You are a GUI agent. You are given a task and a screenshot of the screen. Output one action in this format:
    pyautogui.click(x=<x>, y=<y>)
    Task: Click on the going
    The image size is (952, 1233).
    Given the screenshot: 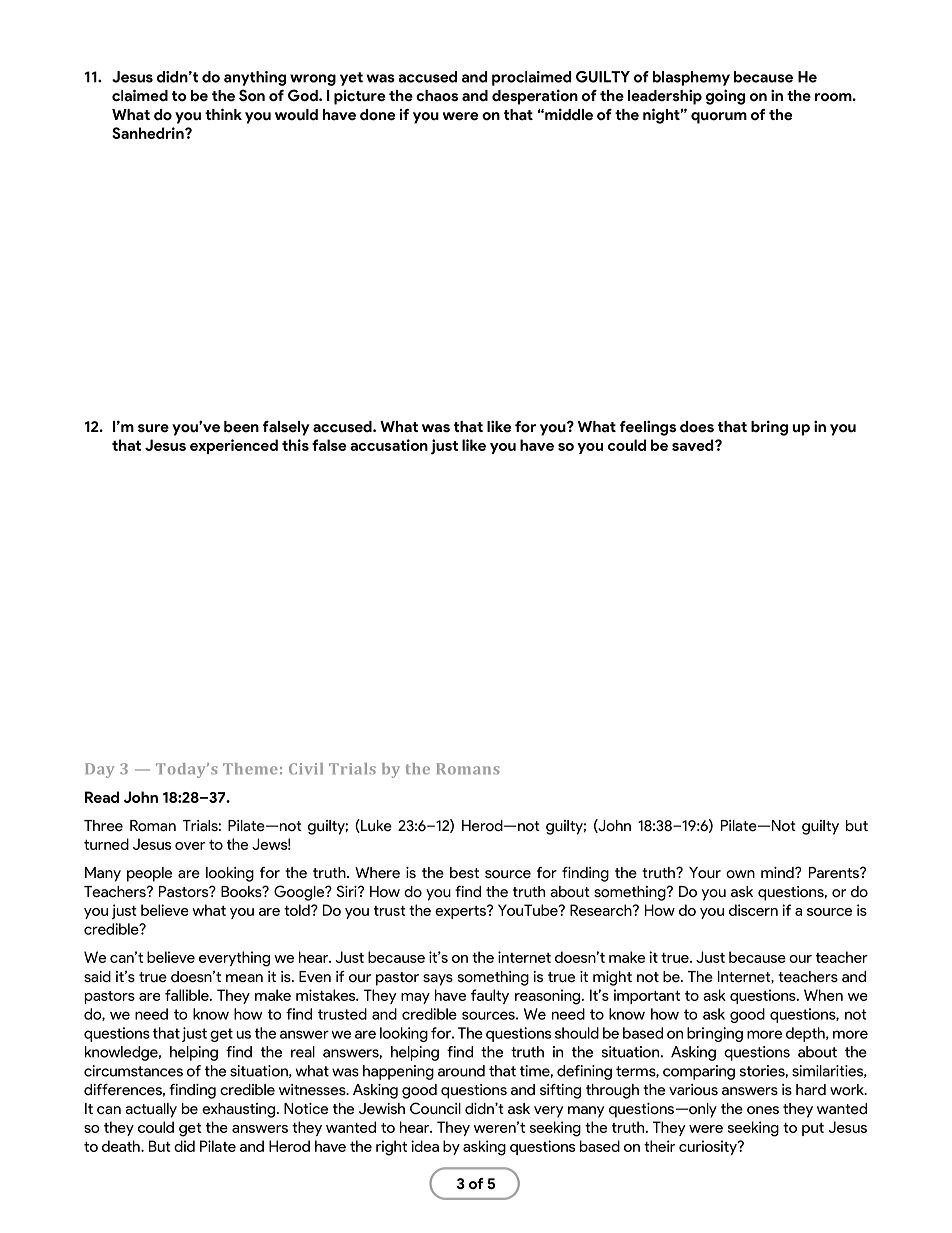 What is the action you would take?
    pyautogui.click(x=725, y=97)
